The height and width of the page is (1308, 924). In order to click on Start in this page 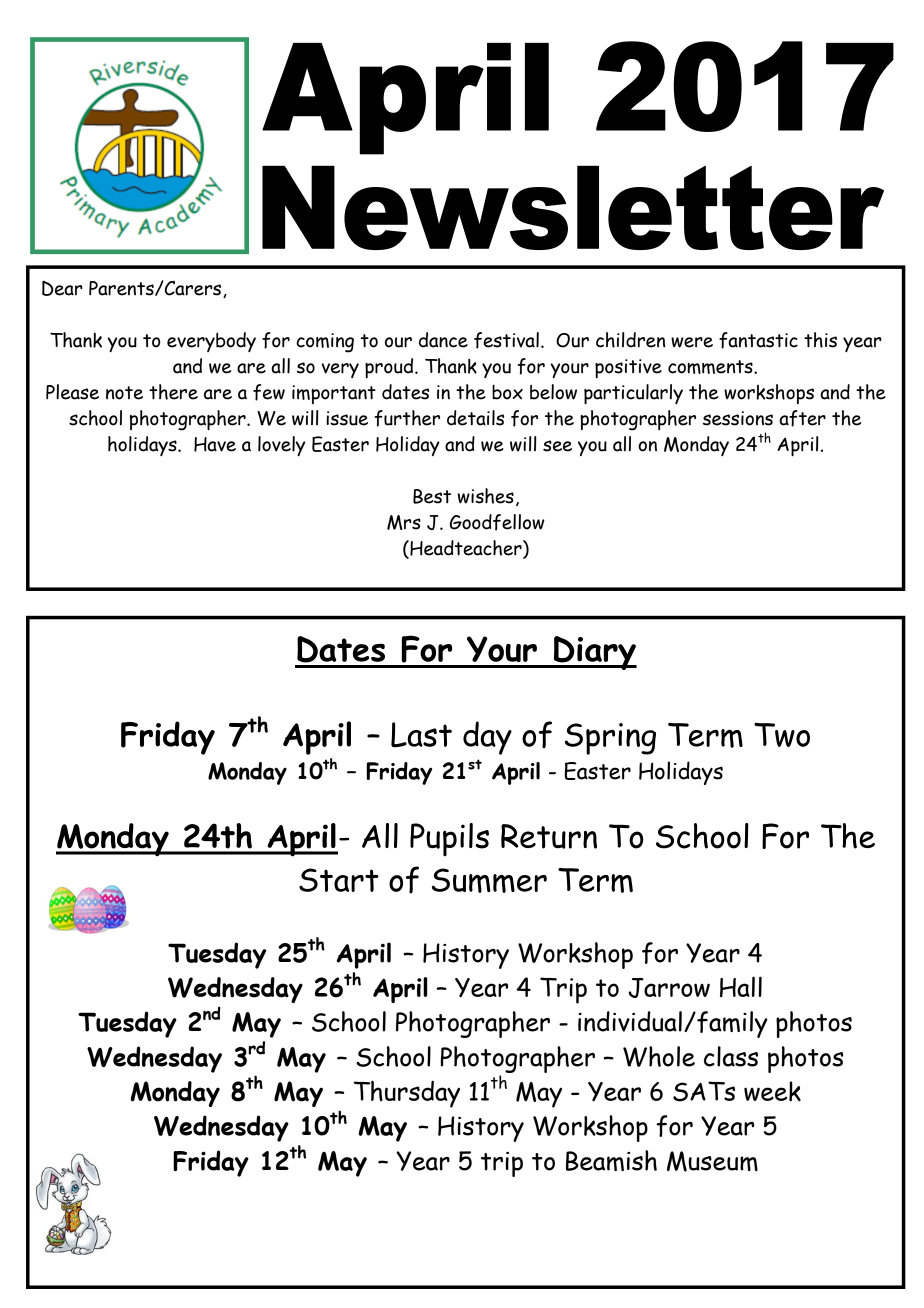, I will do `click(339, 880)`.
